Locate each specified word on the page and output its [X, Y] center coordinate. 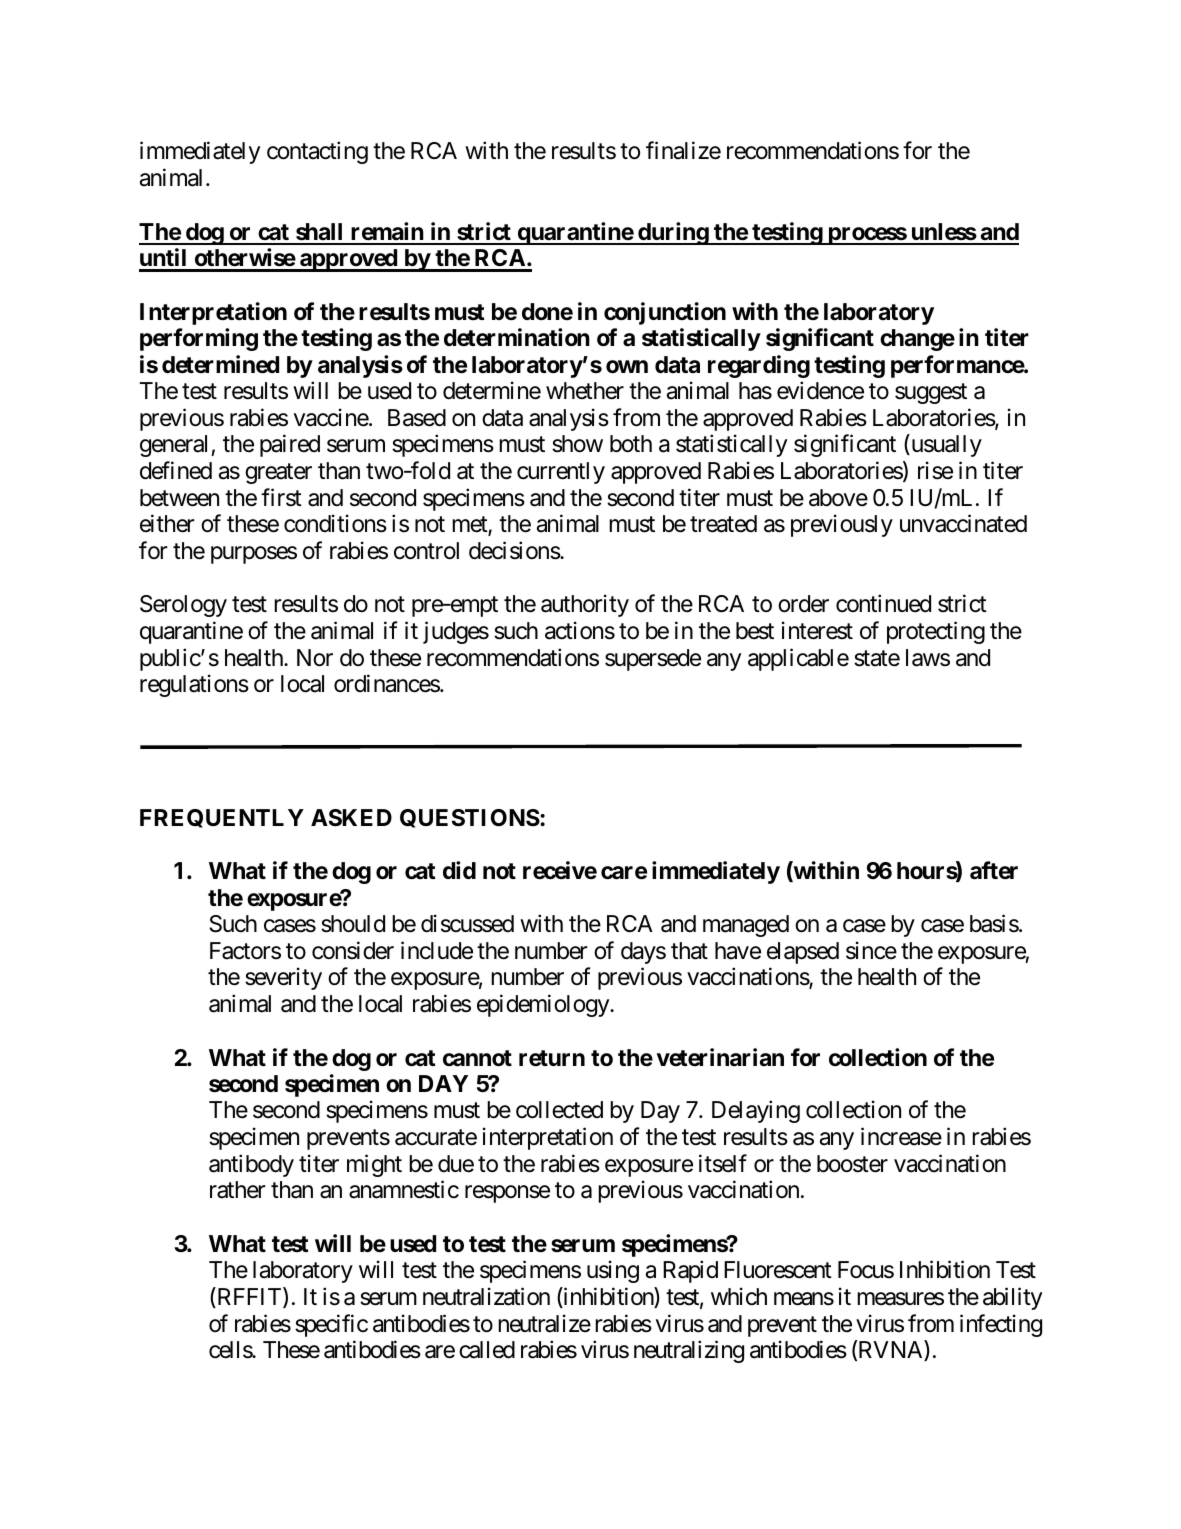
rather [238, 1190]
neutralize [544, 1323]
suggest [931, 394]
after [994, 870]
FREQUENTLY [222, 818]
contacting [317, 153]
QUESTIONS [470, 818]
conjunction [665, 313]
